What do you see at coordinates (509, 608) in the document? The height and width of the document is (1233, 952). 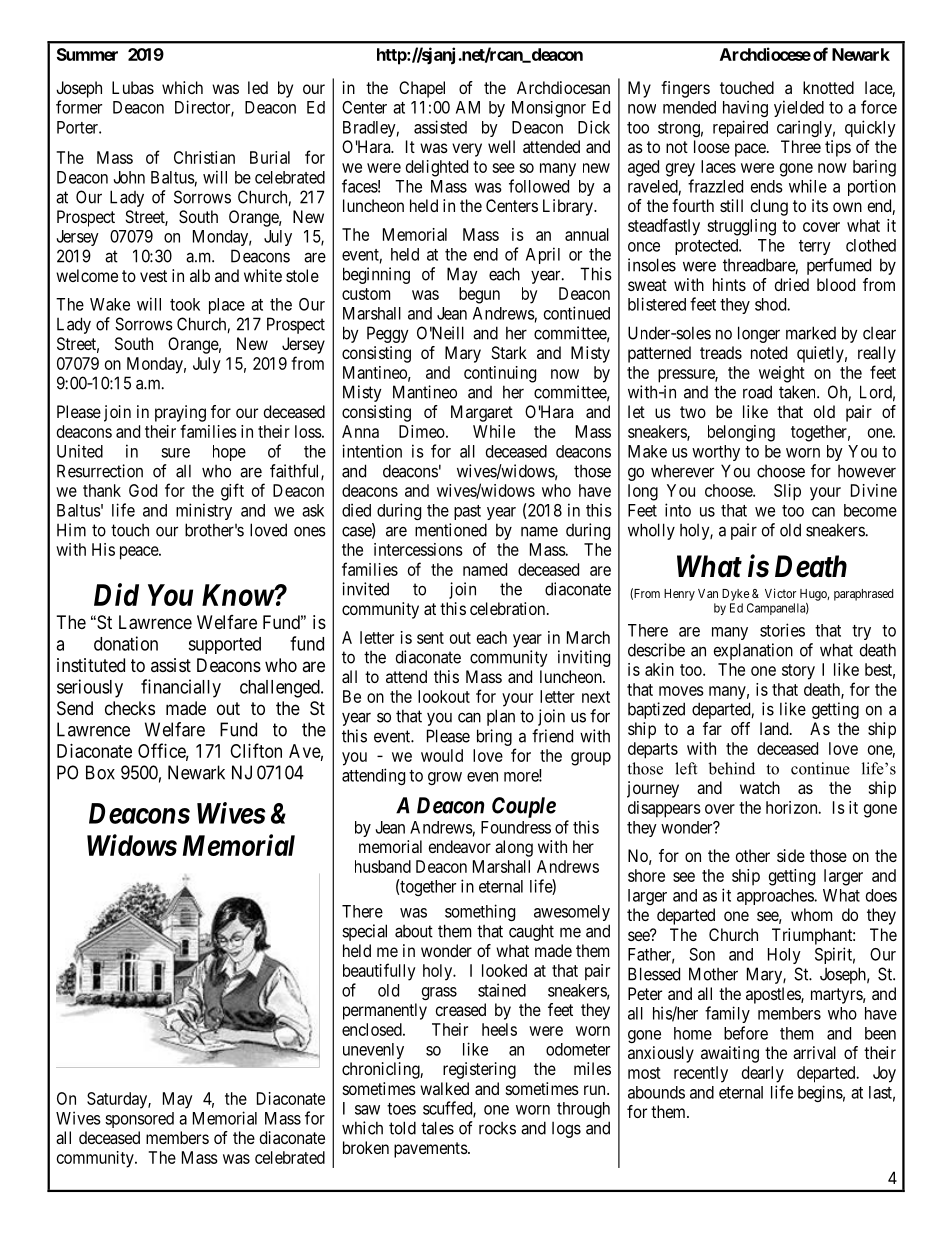 I see `celebration` at bounding box center [509, 608].
